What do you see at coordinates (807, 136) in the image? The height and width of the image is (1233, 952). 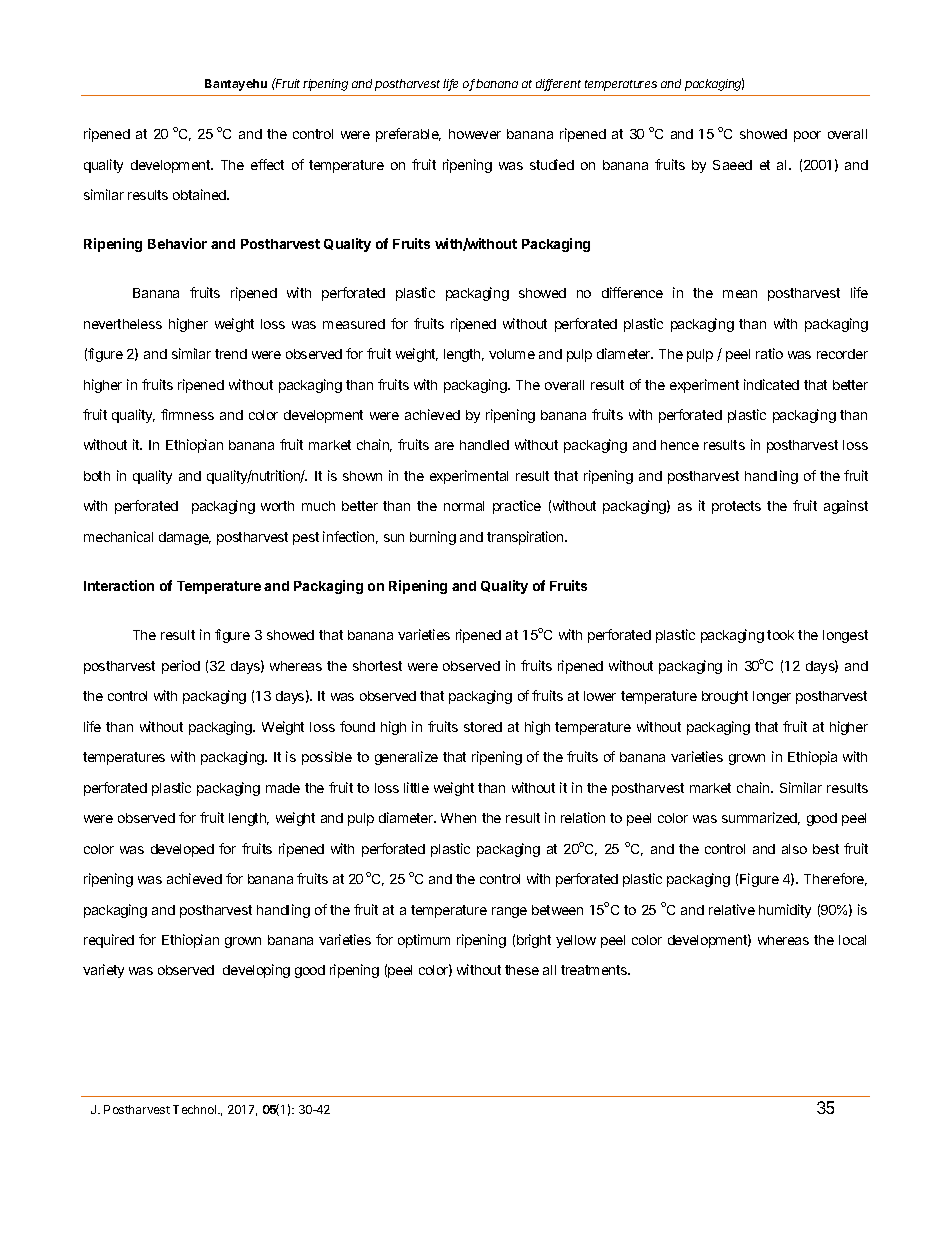 I see `poor` at bounding box center [807, 136].
